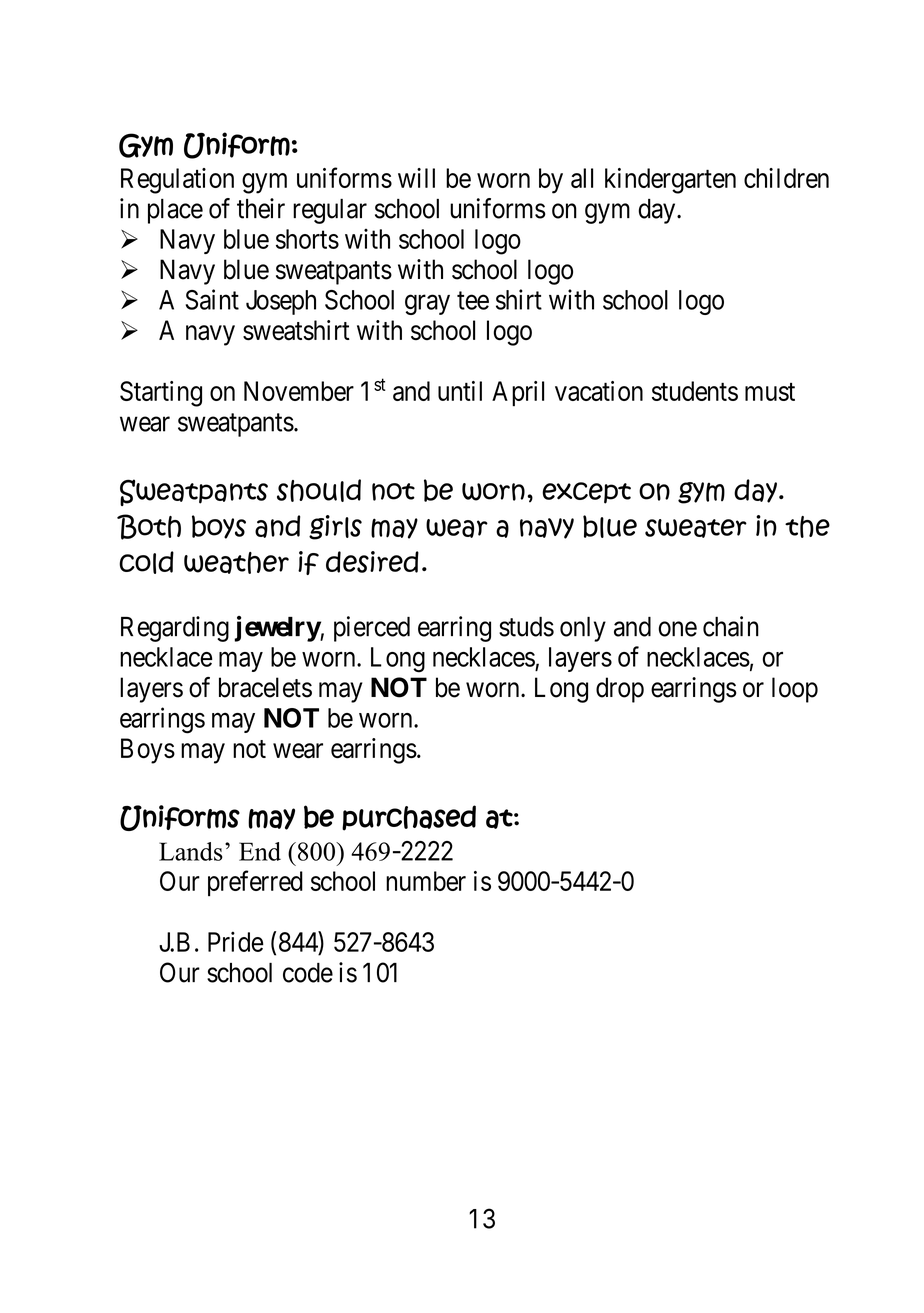 The image size is (924, 1313). What do you see at coordinates (416, 178) in the screenshot?
I see `will` at bounding box center [416, 178].
